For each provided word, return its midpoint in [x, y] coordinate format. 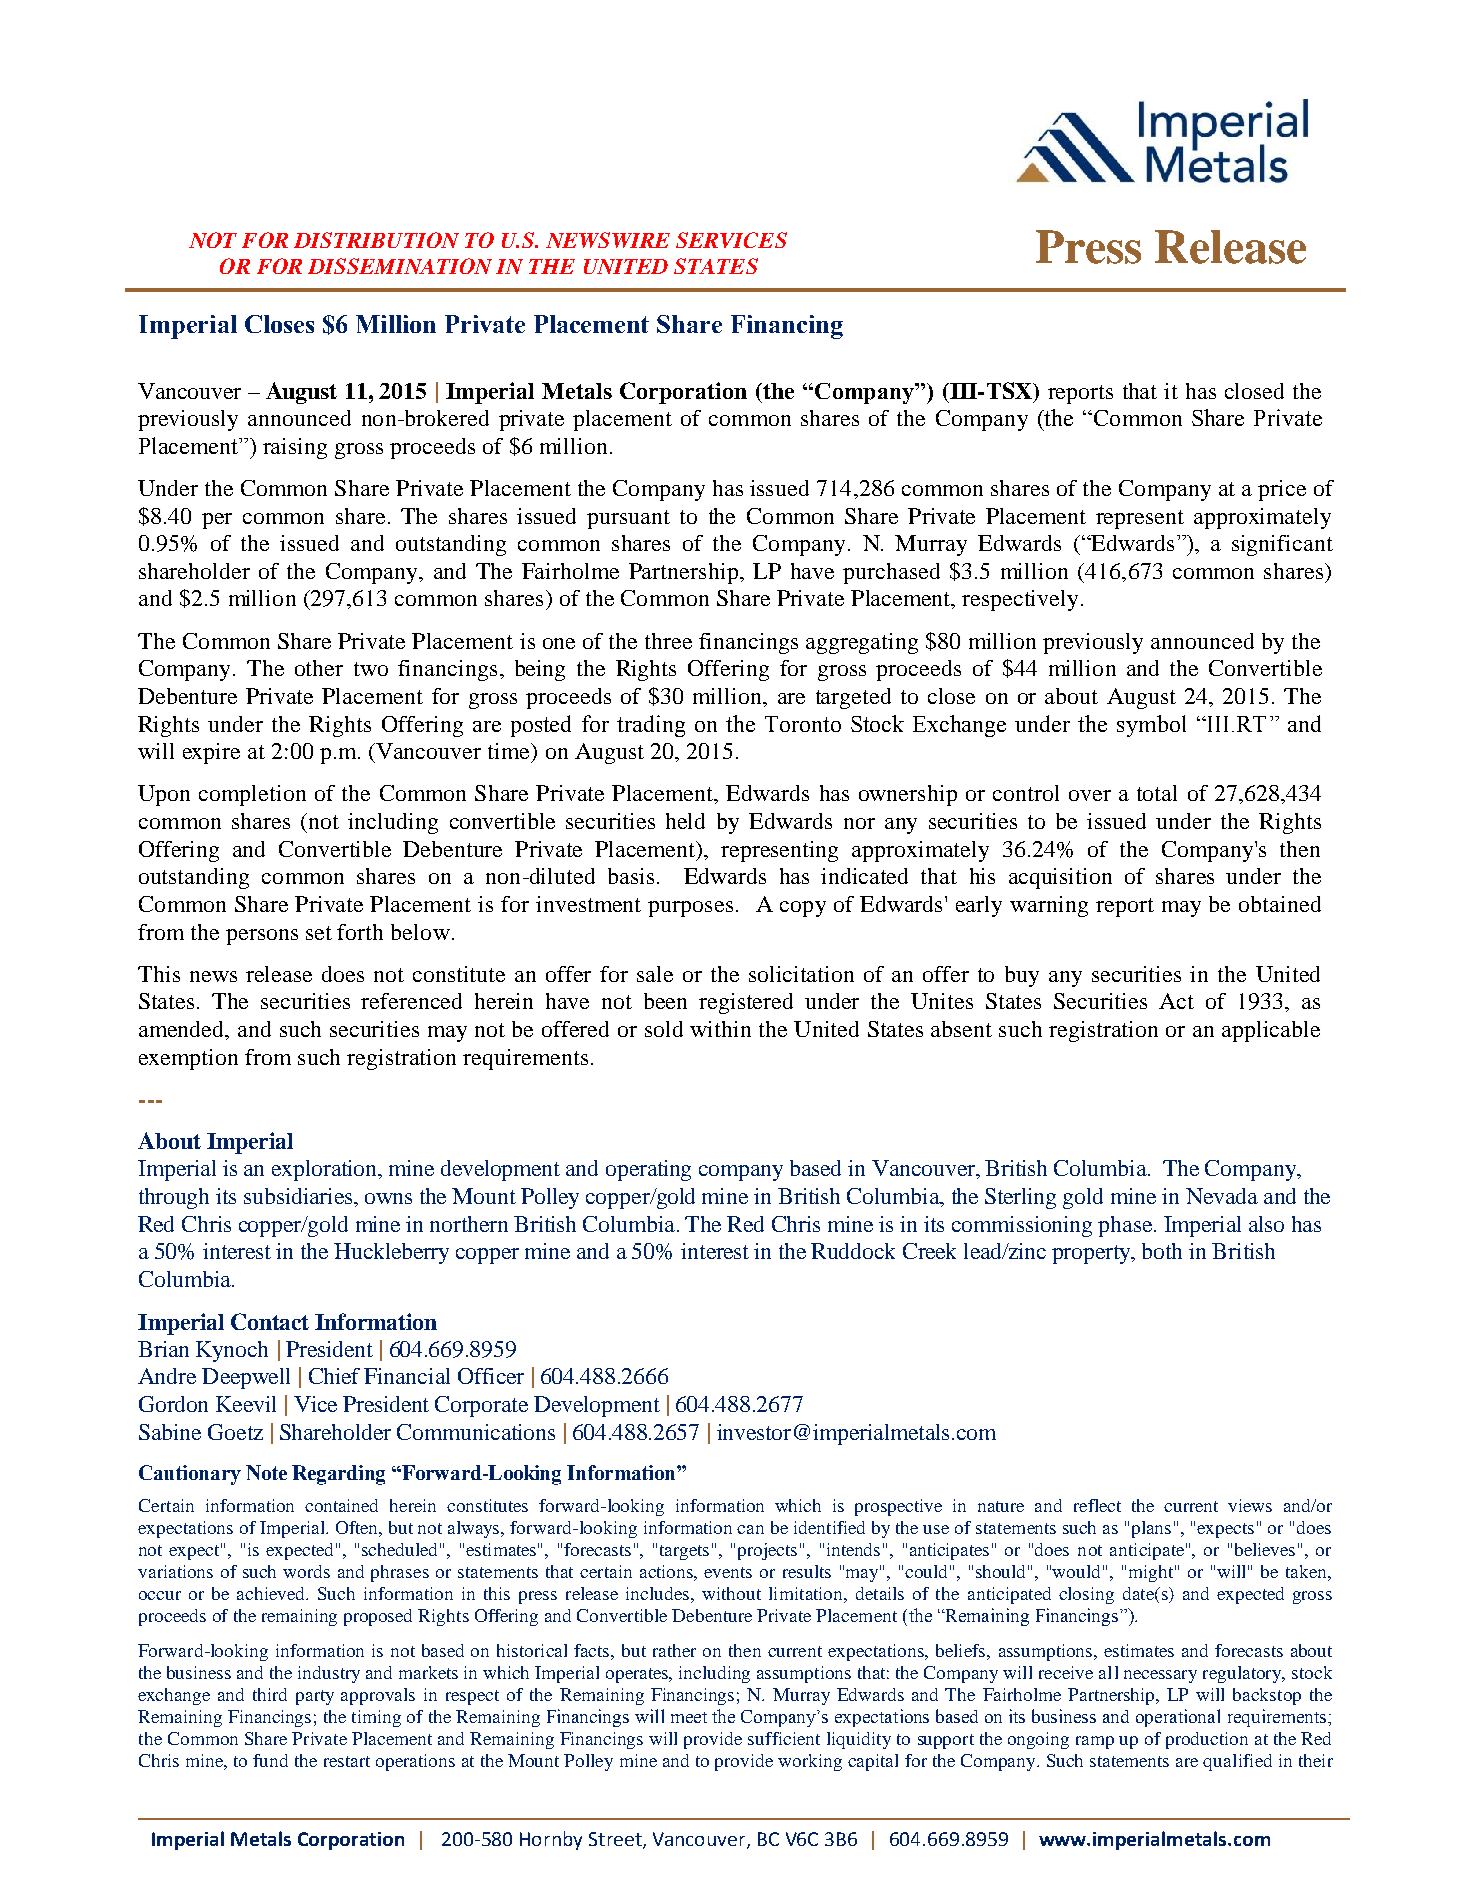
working [810, 1762]
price [1282, 490]
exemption [188, 1059]
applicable [1271, 1031]
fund [270, 1760]
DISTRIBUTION [376, 240]
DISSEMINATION [400, 266]
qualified [1237, 1762]
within [720, 1029]
